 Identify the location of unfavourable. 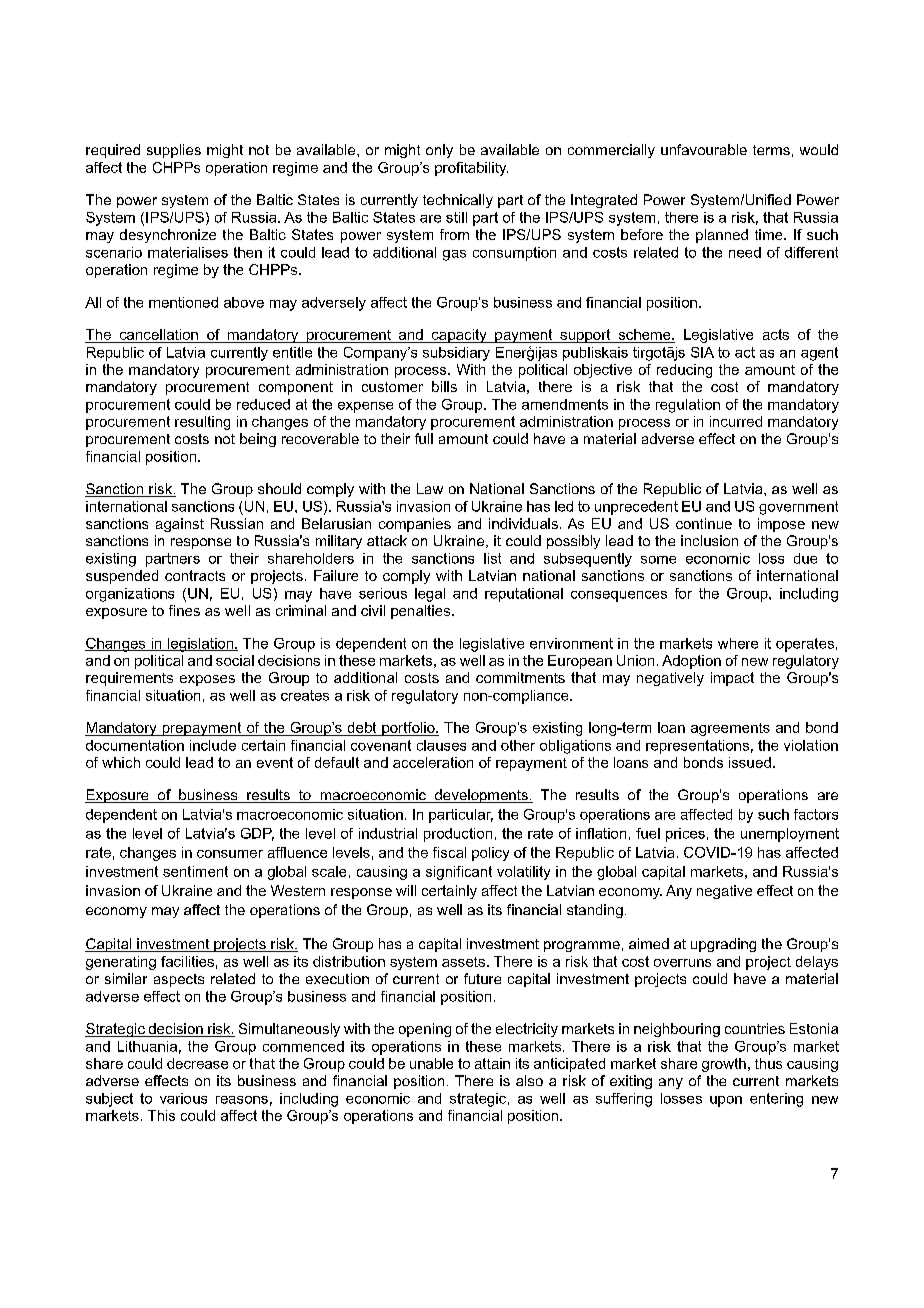
(704, 149).
